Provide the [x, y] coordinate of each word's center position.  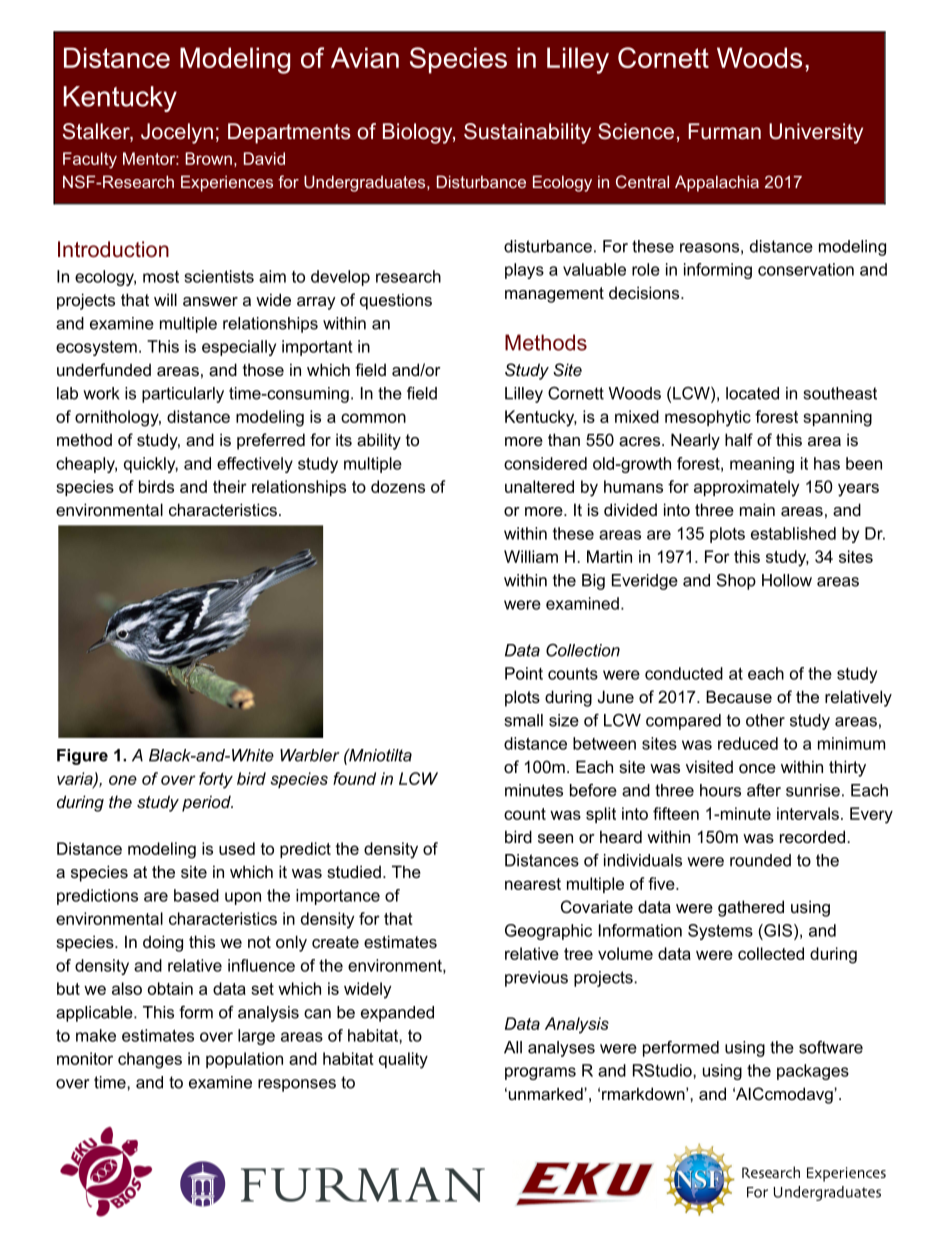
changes [150, 1060]
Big [593, 582]
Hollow [787, 580]
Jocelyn [177, 133]
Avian [365, 57]
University [816, 133]
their [230, 486]
